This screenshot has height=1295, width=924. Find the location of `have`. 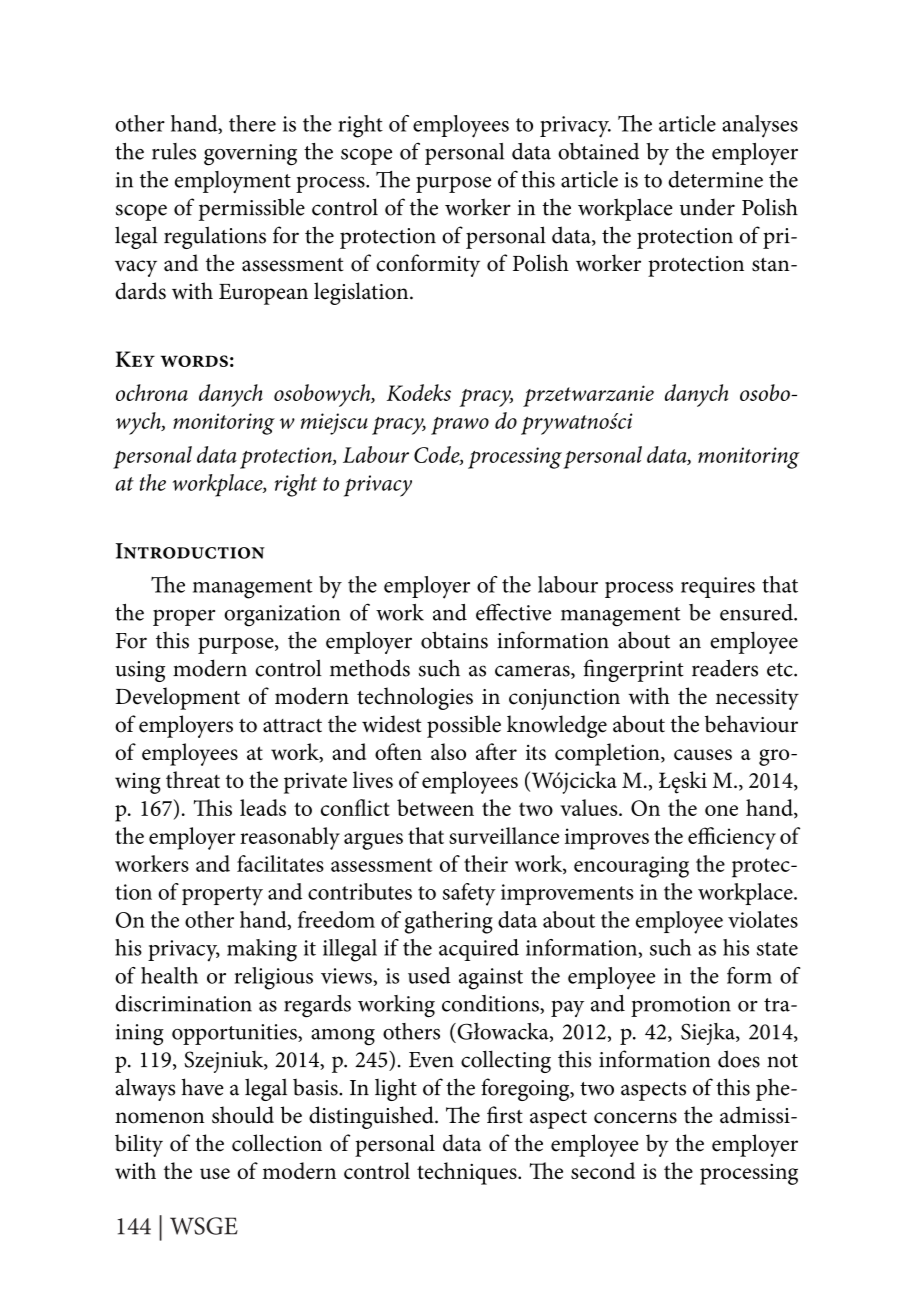

have is located at coordinates (203, 1087).
